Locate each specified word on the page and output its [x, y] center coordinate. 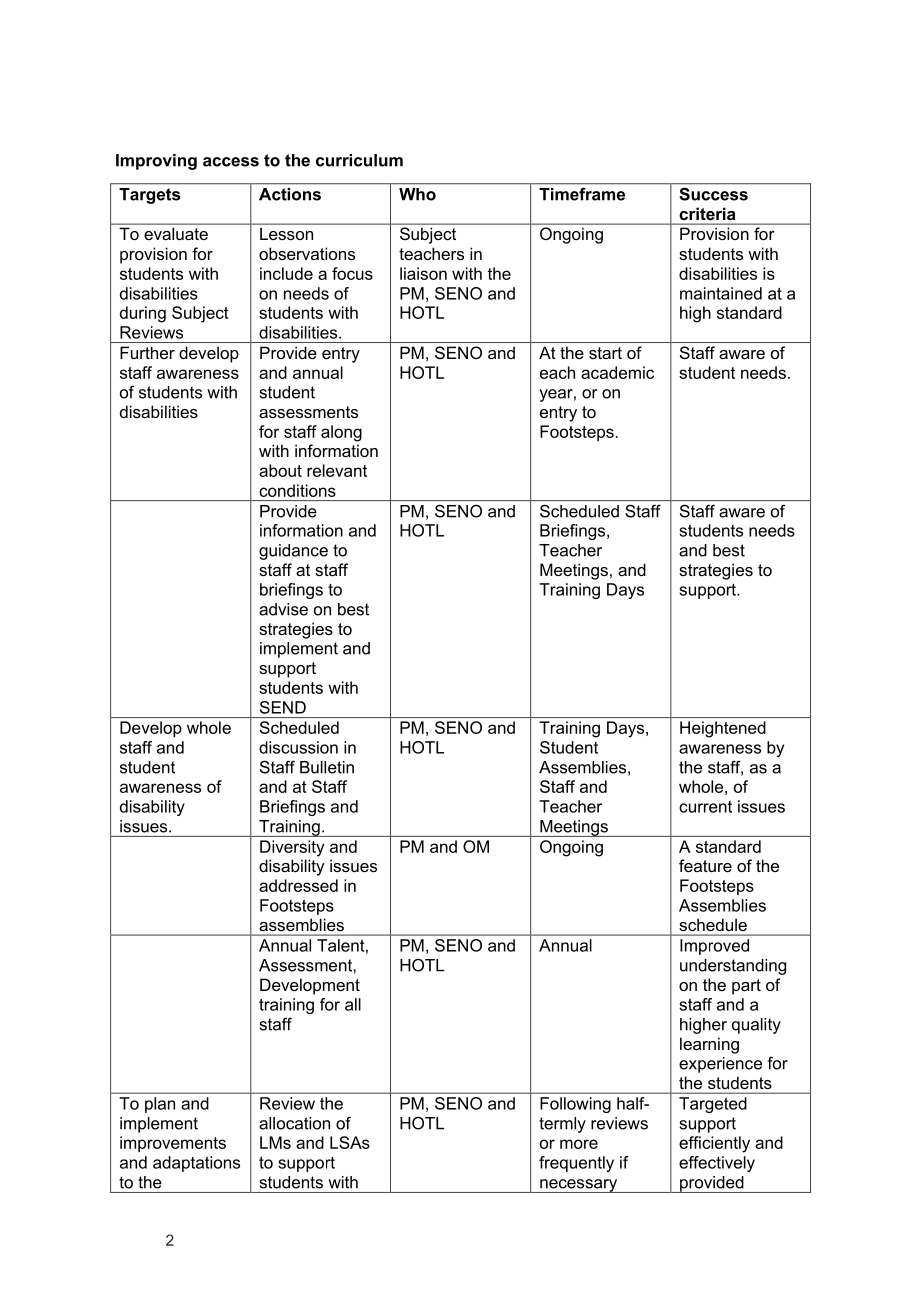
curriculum [359, 160]
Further [147, 352]
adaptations [196, 1164]
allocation [294, 1123]
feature [705, 865]
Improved [714, 947]
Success [714, 194]
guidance [293, 552]
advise [283, 609]
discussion [298, 747]
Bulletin [327, 767]
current [705, 807]
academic [617, 372]
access [231, 162]
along [341, 433]
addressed [298, 885]
